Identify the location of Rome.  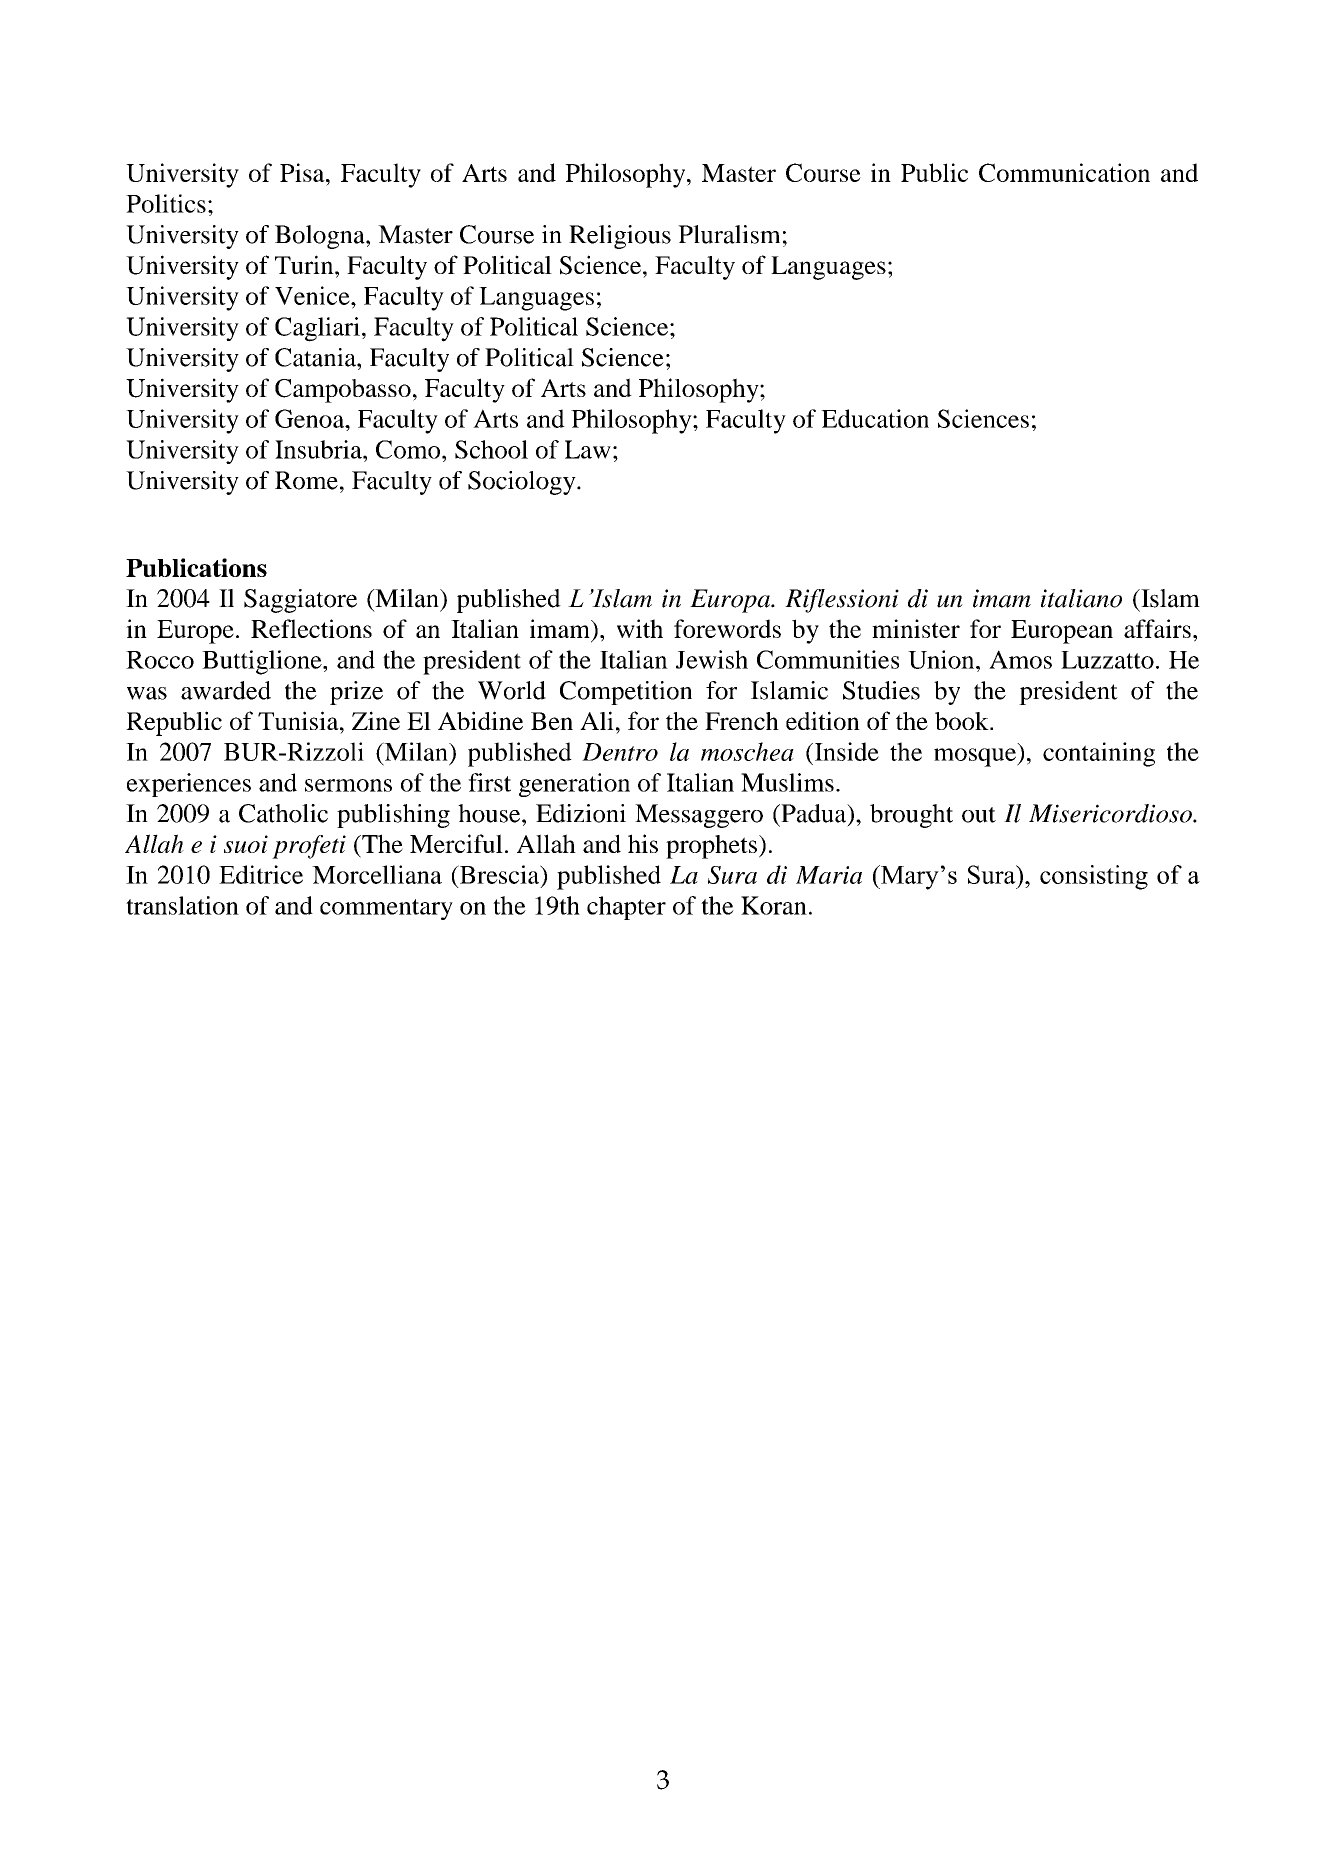
(306, 480).
